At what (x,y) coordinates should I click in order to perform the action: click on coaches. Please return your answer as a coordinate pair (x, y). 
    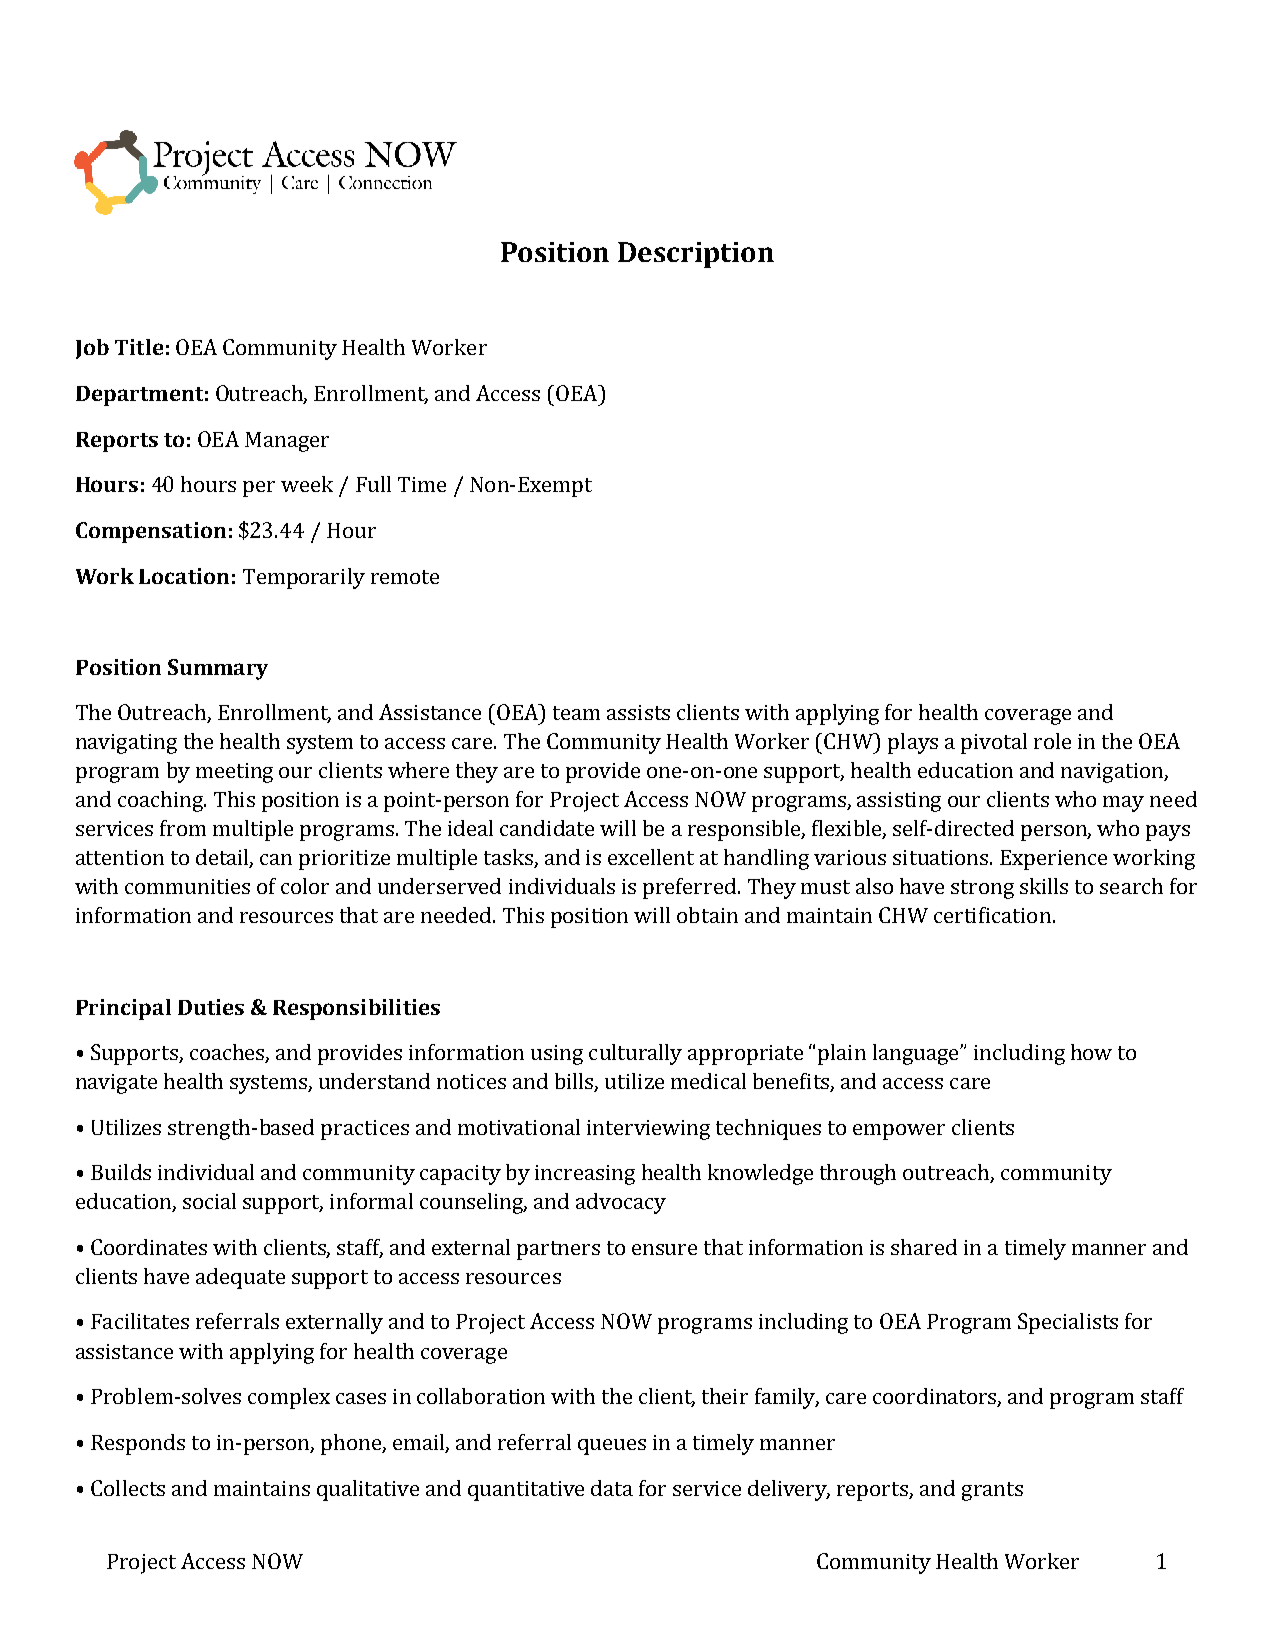
    Looking at the image, I should click on (228, 1053).
